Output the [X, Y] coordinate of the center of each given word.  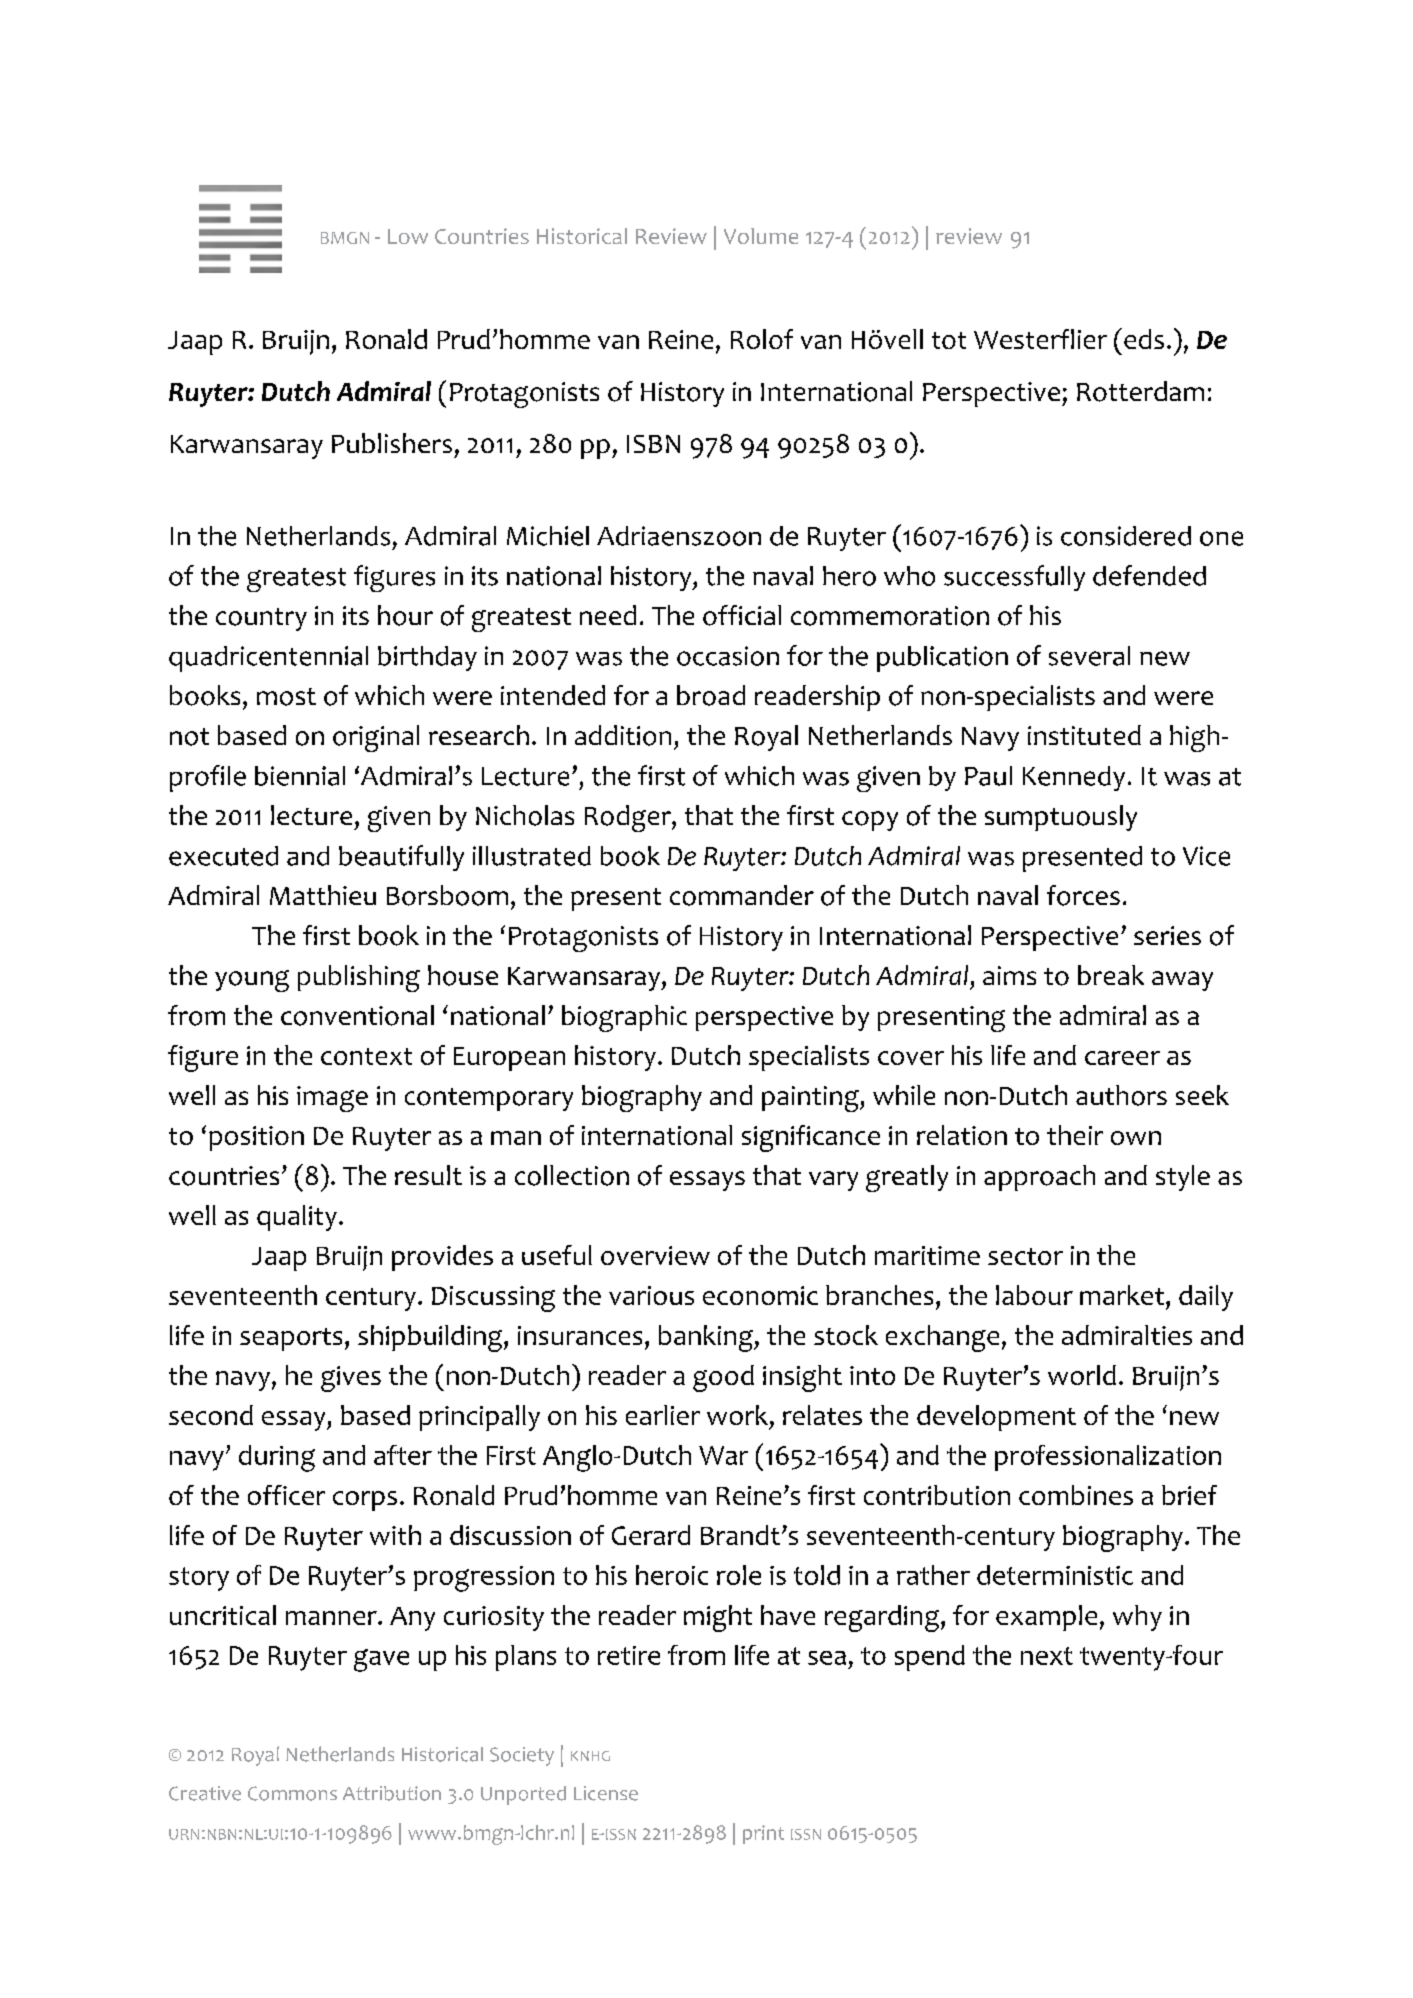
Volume [761, 236]
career [1122, 1058]
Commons [292, 1793]
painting [811, 1099]
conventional [357, 1015]
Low [408, 236]
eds [1144, 339]
